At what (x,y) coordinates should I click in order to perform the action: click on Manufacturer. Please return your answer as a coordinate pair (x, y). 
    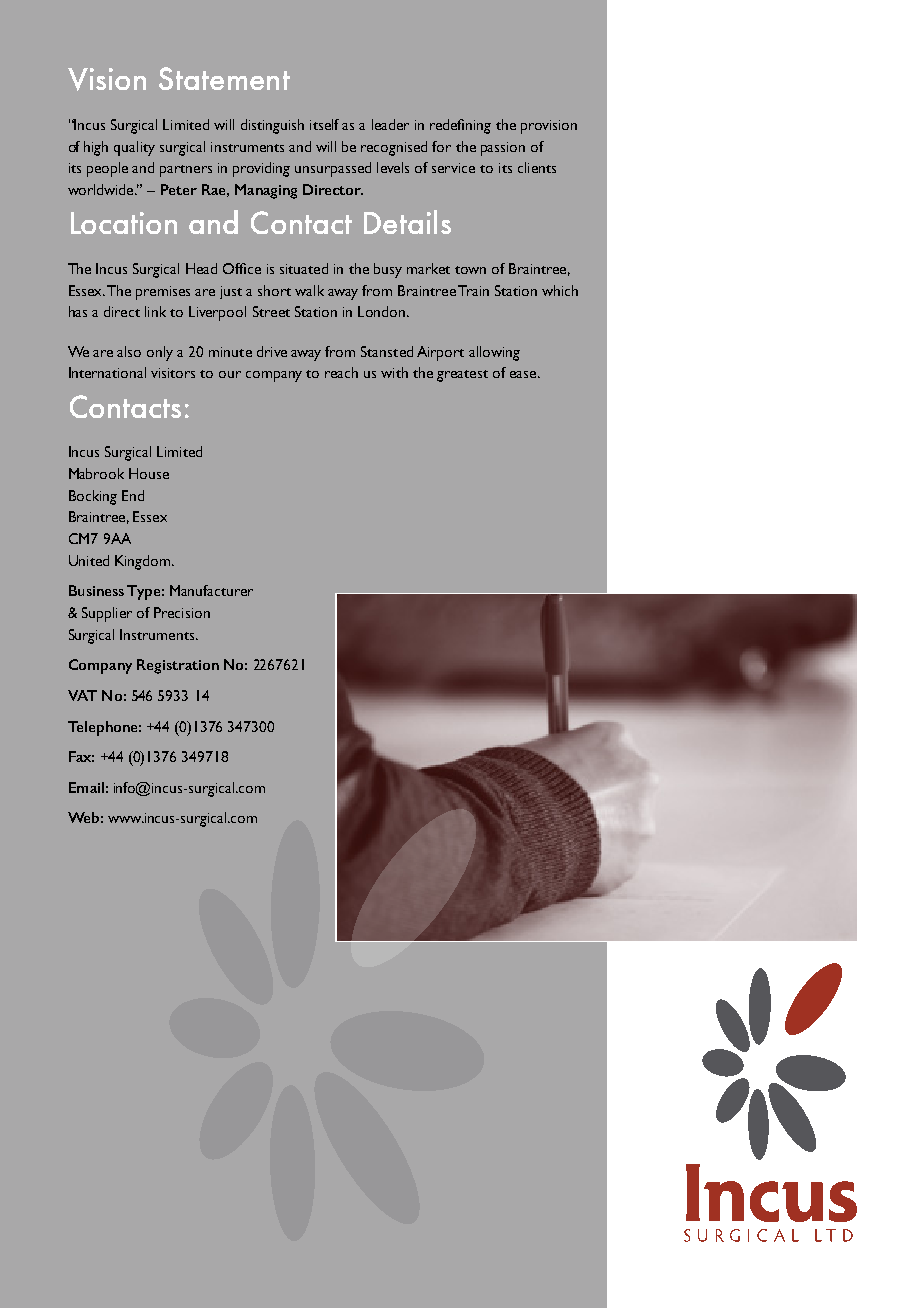
    Looking at the image, I should click on (211, 590).
